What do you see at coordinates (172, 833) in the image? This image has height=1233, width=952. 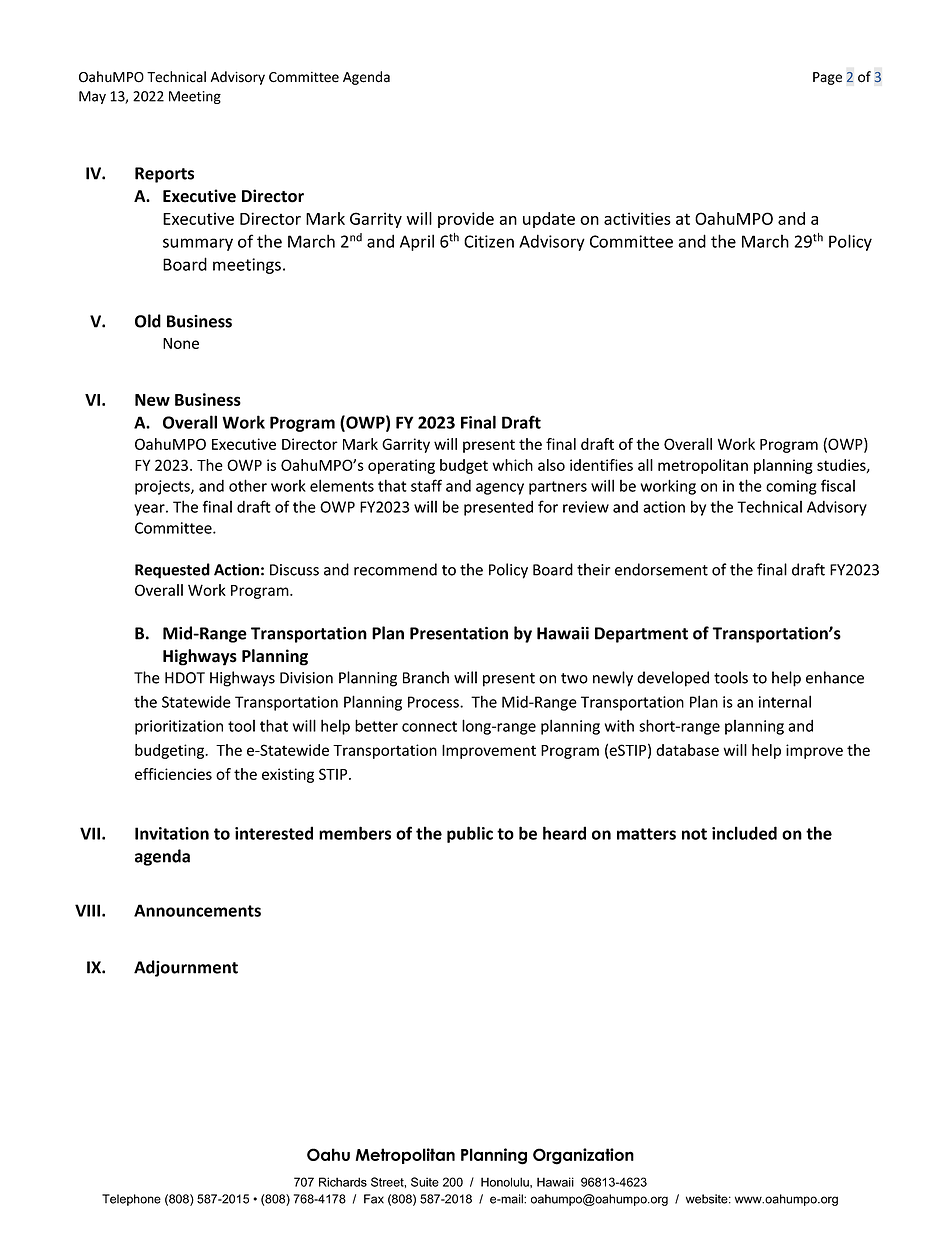 I see `Invitation` at bounding box center [172, 833].
